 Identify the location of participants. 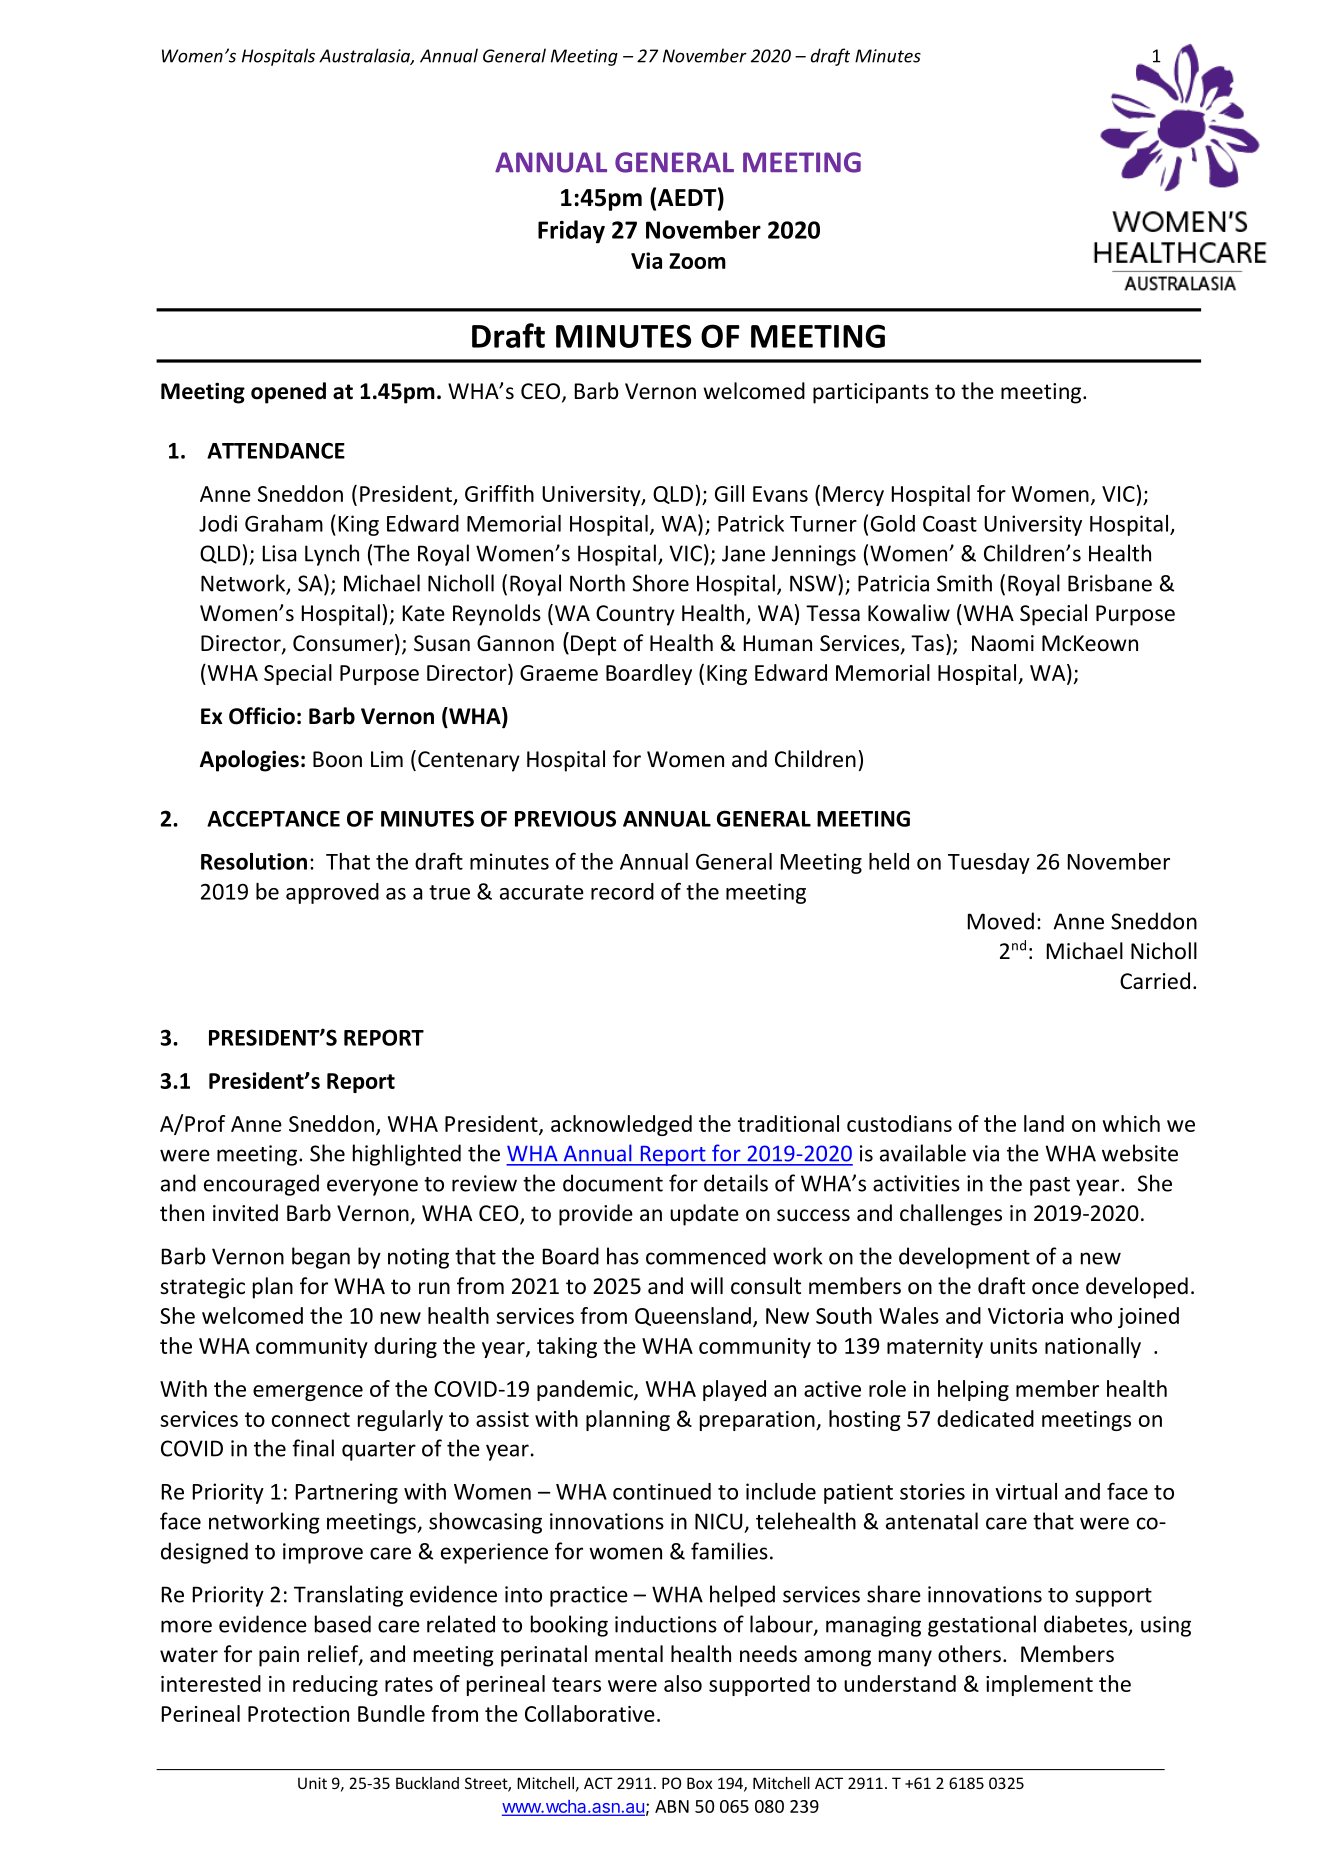
(871, 393).
